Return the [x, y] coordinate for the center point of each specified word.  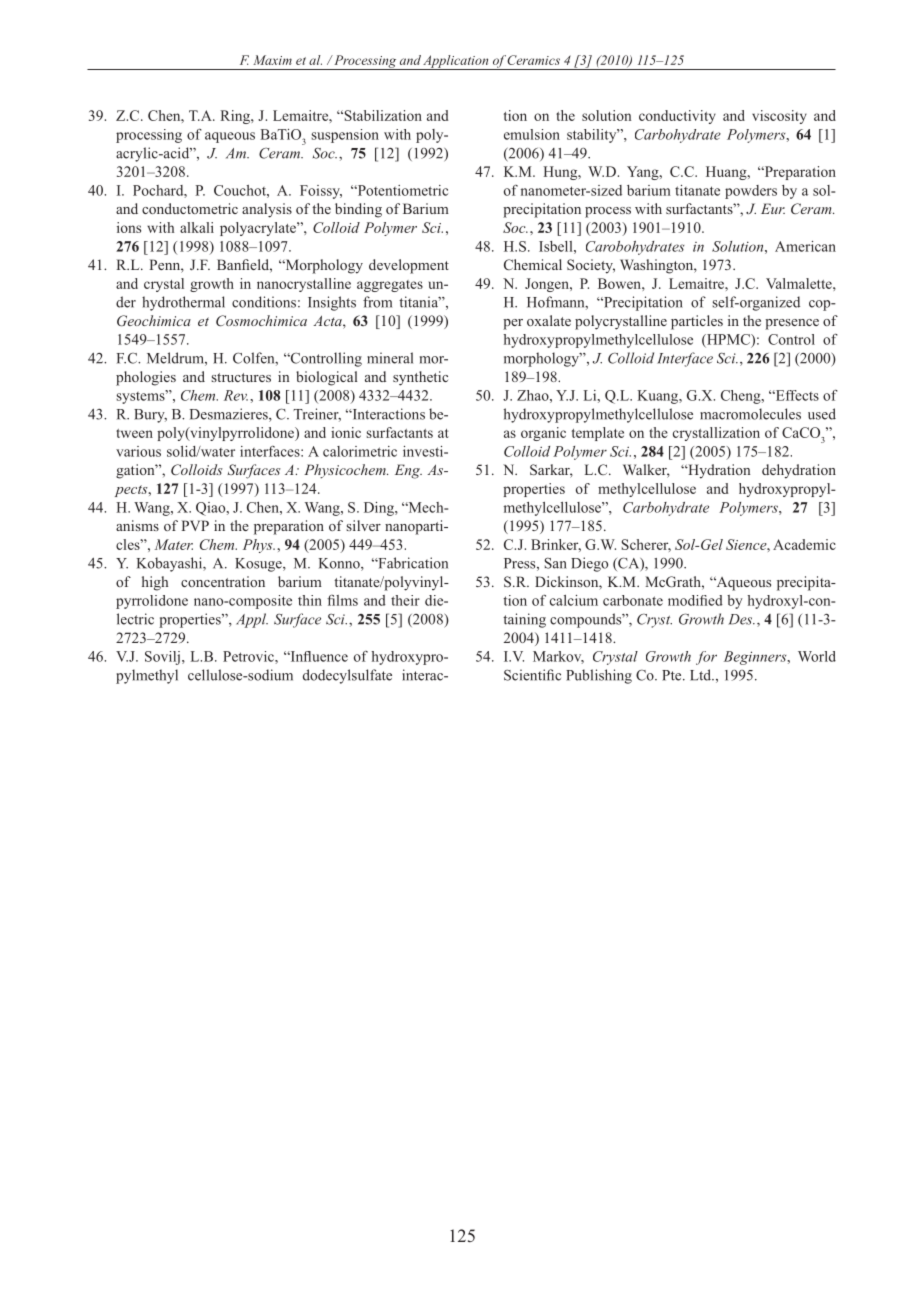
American [805, 246]
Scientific [532, 675]
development [409, 266]
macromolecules [750, 414]
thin [310, 600]
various [138, 451]
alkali [197, 227]
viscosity [779, 117]
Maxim [272, 60]
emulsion [532, 134]
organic [543, 434]
